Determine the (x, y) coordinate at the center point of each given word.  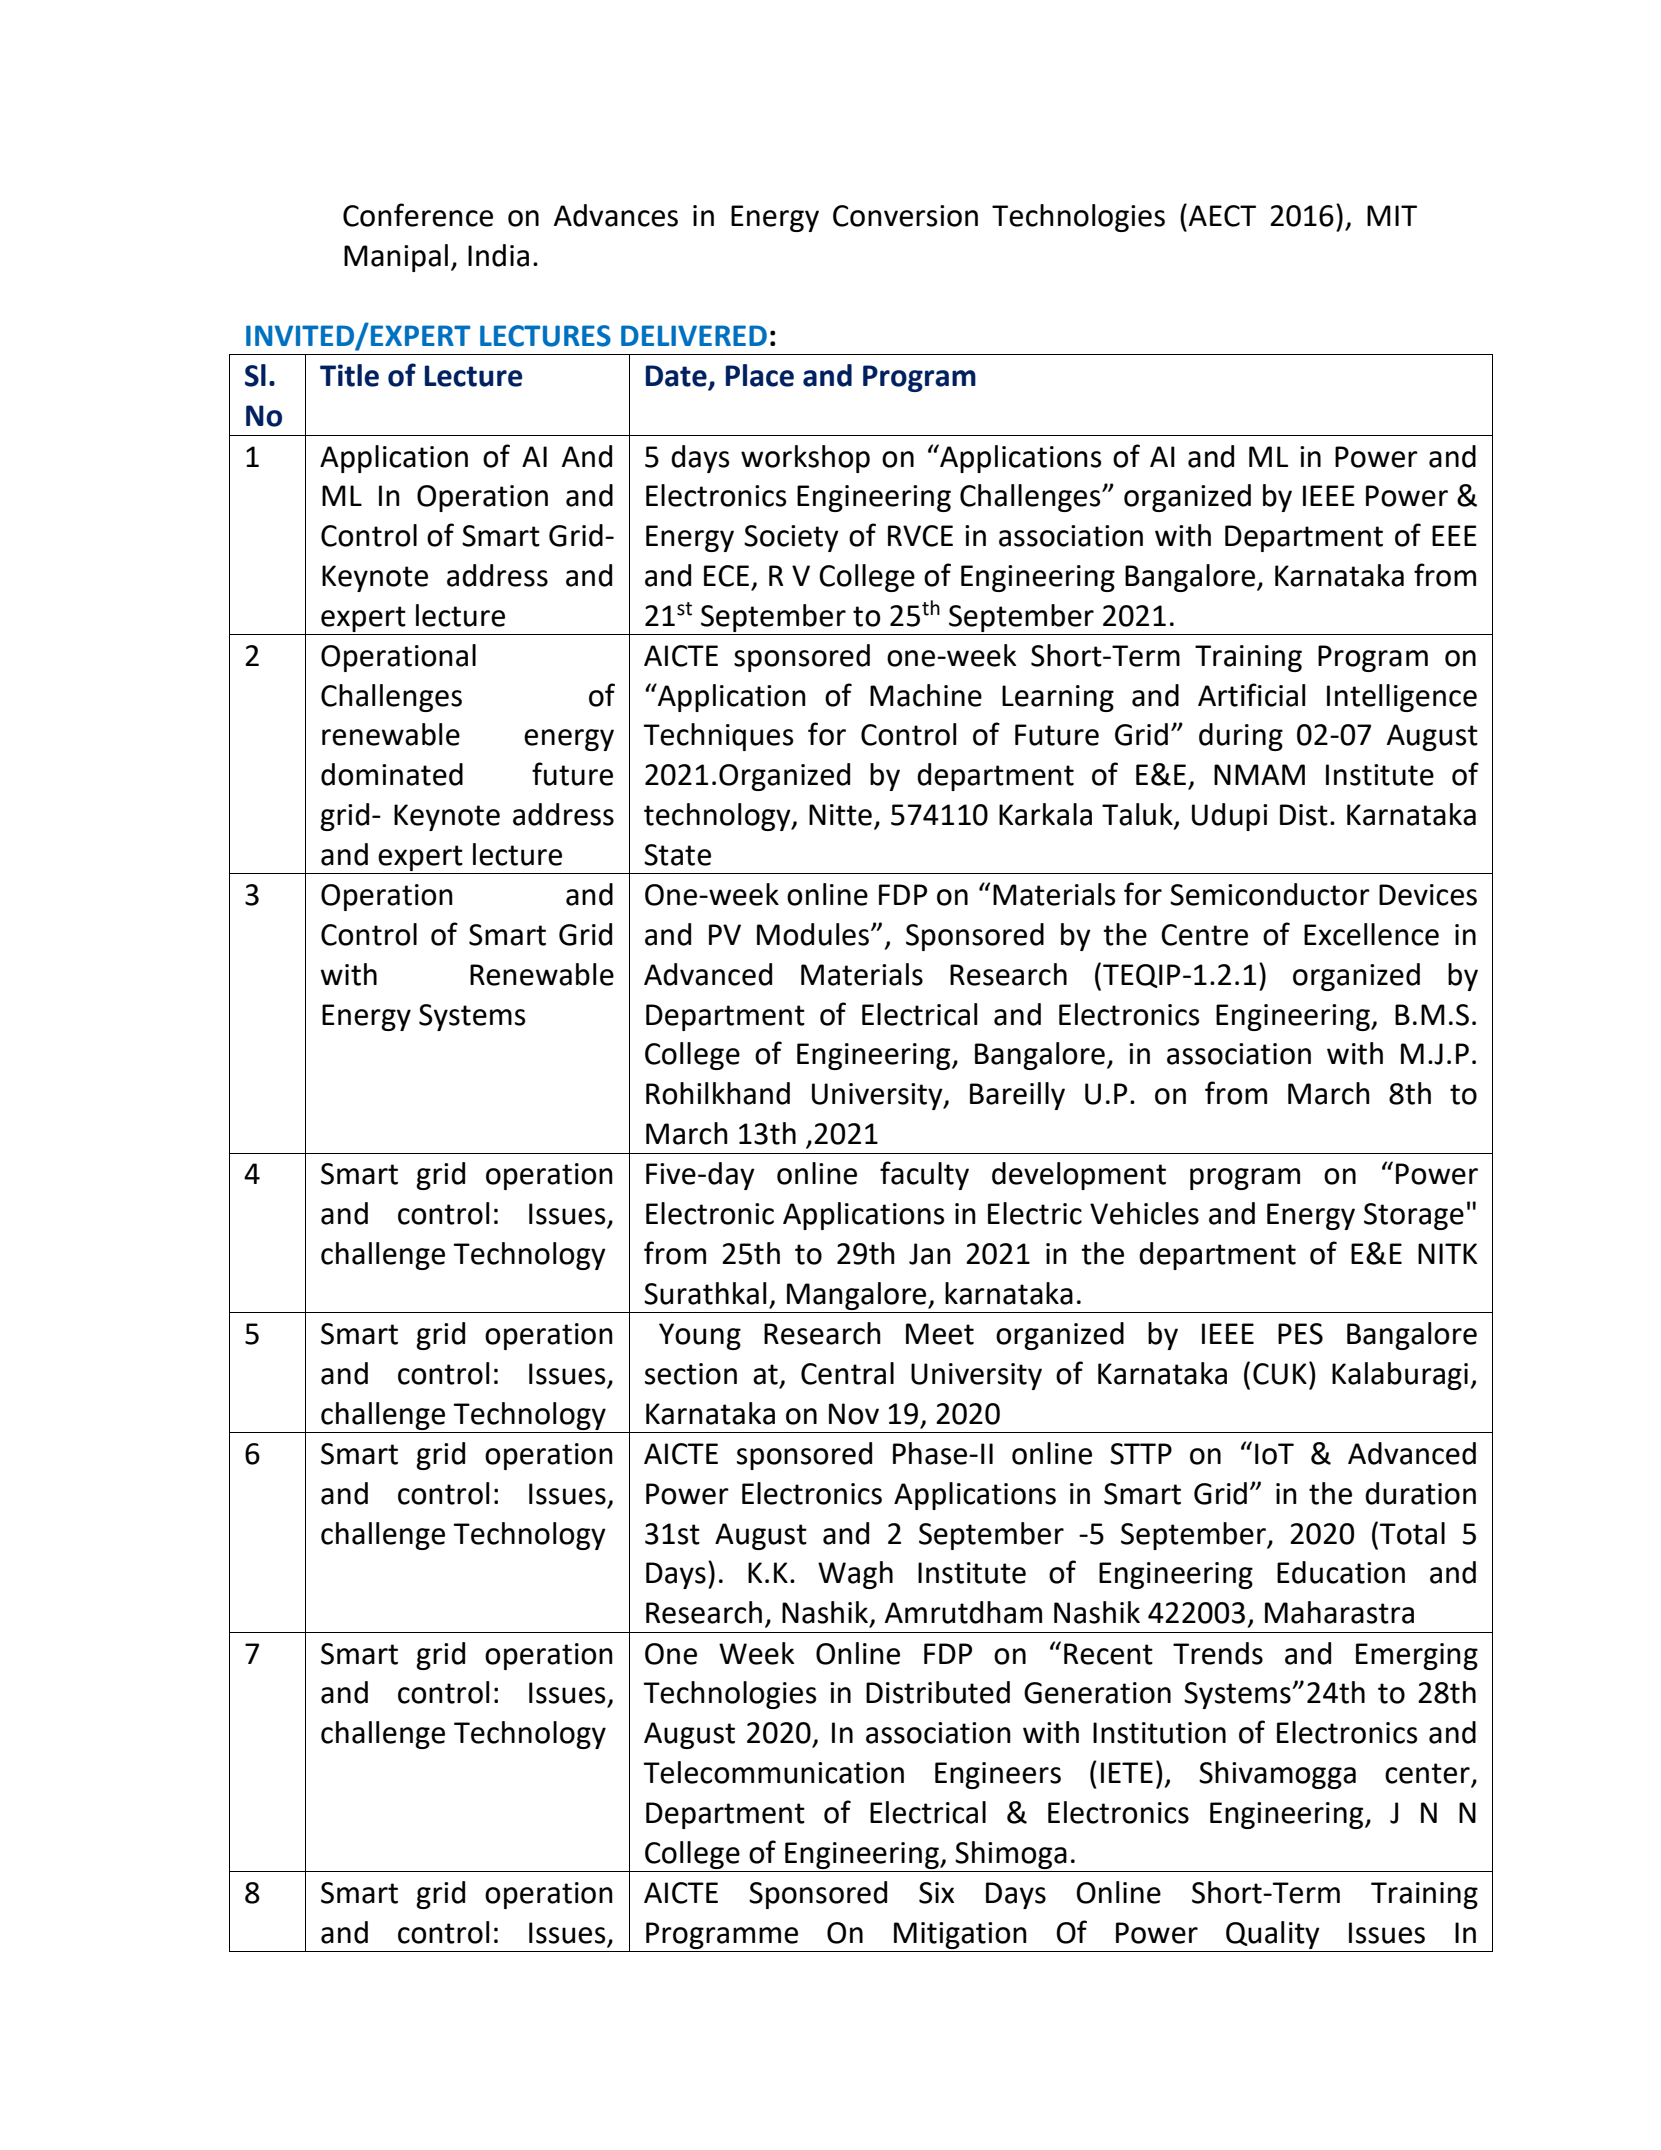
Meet (940, 1334)
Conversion (905, 216)
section (691, 1374)
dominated (392, 774)
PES (1300, 1334)
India (498, 255)
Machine (926, 695)
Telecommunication (774, 1772)
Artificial (1251, 695)
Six (936, 1893)
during (1241, 737)
